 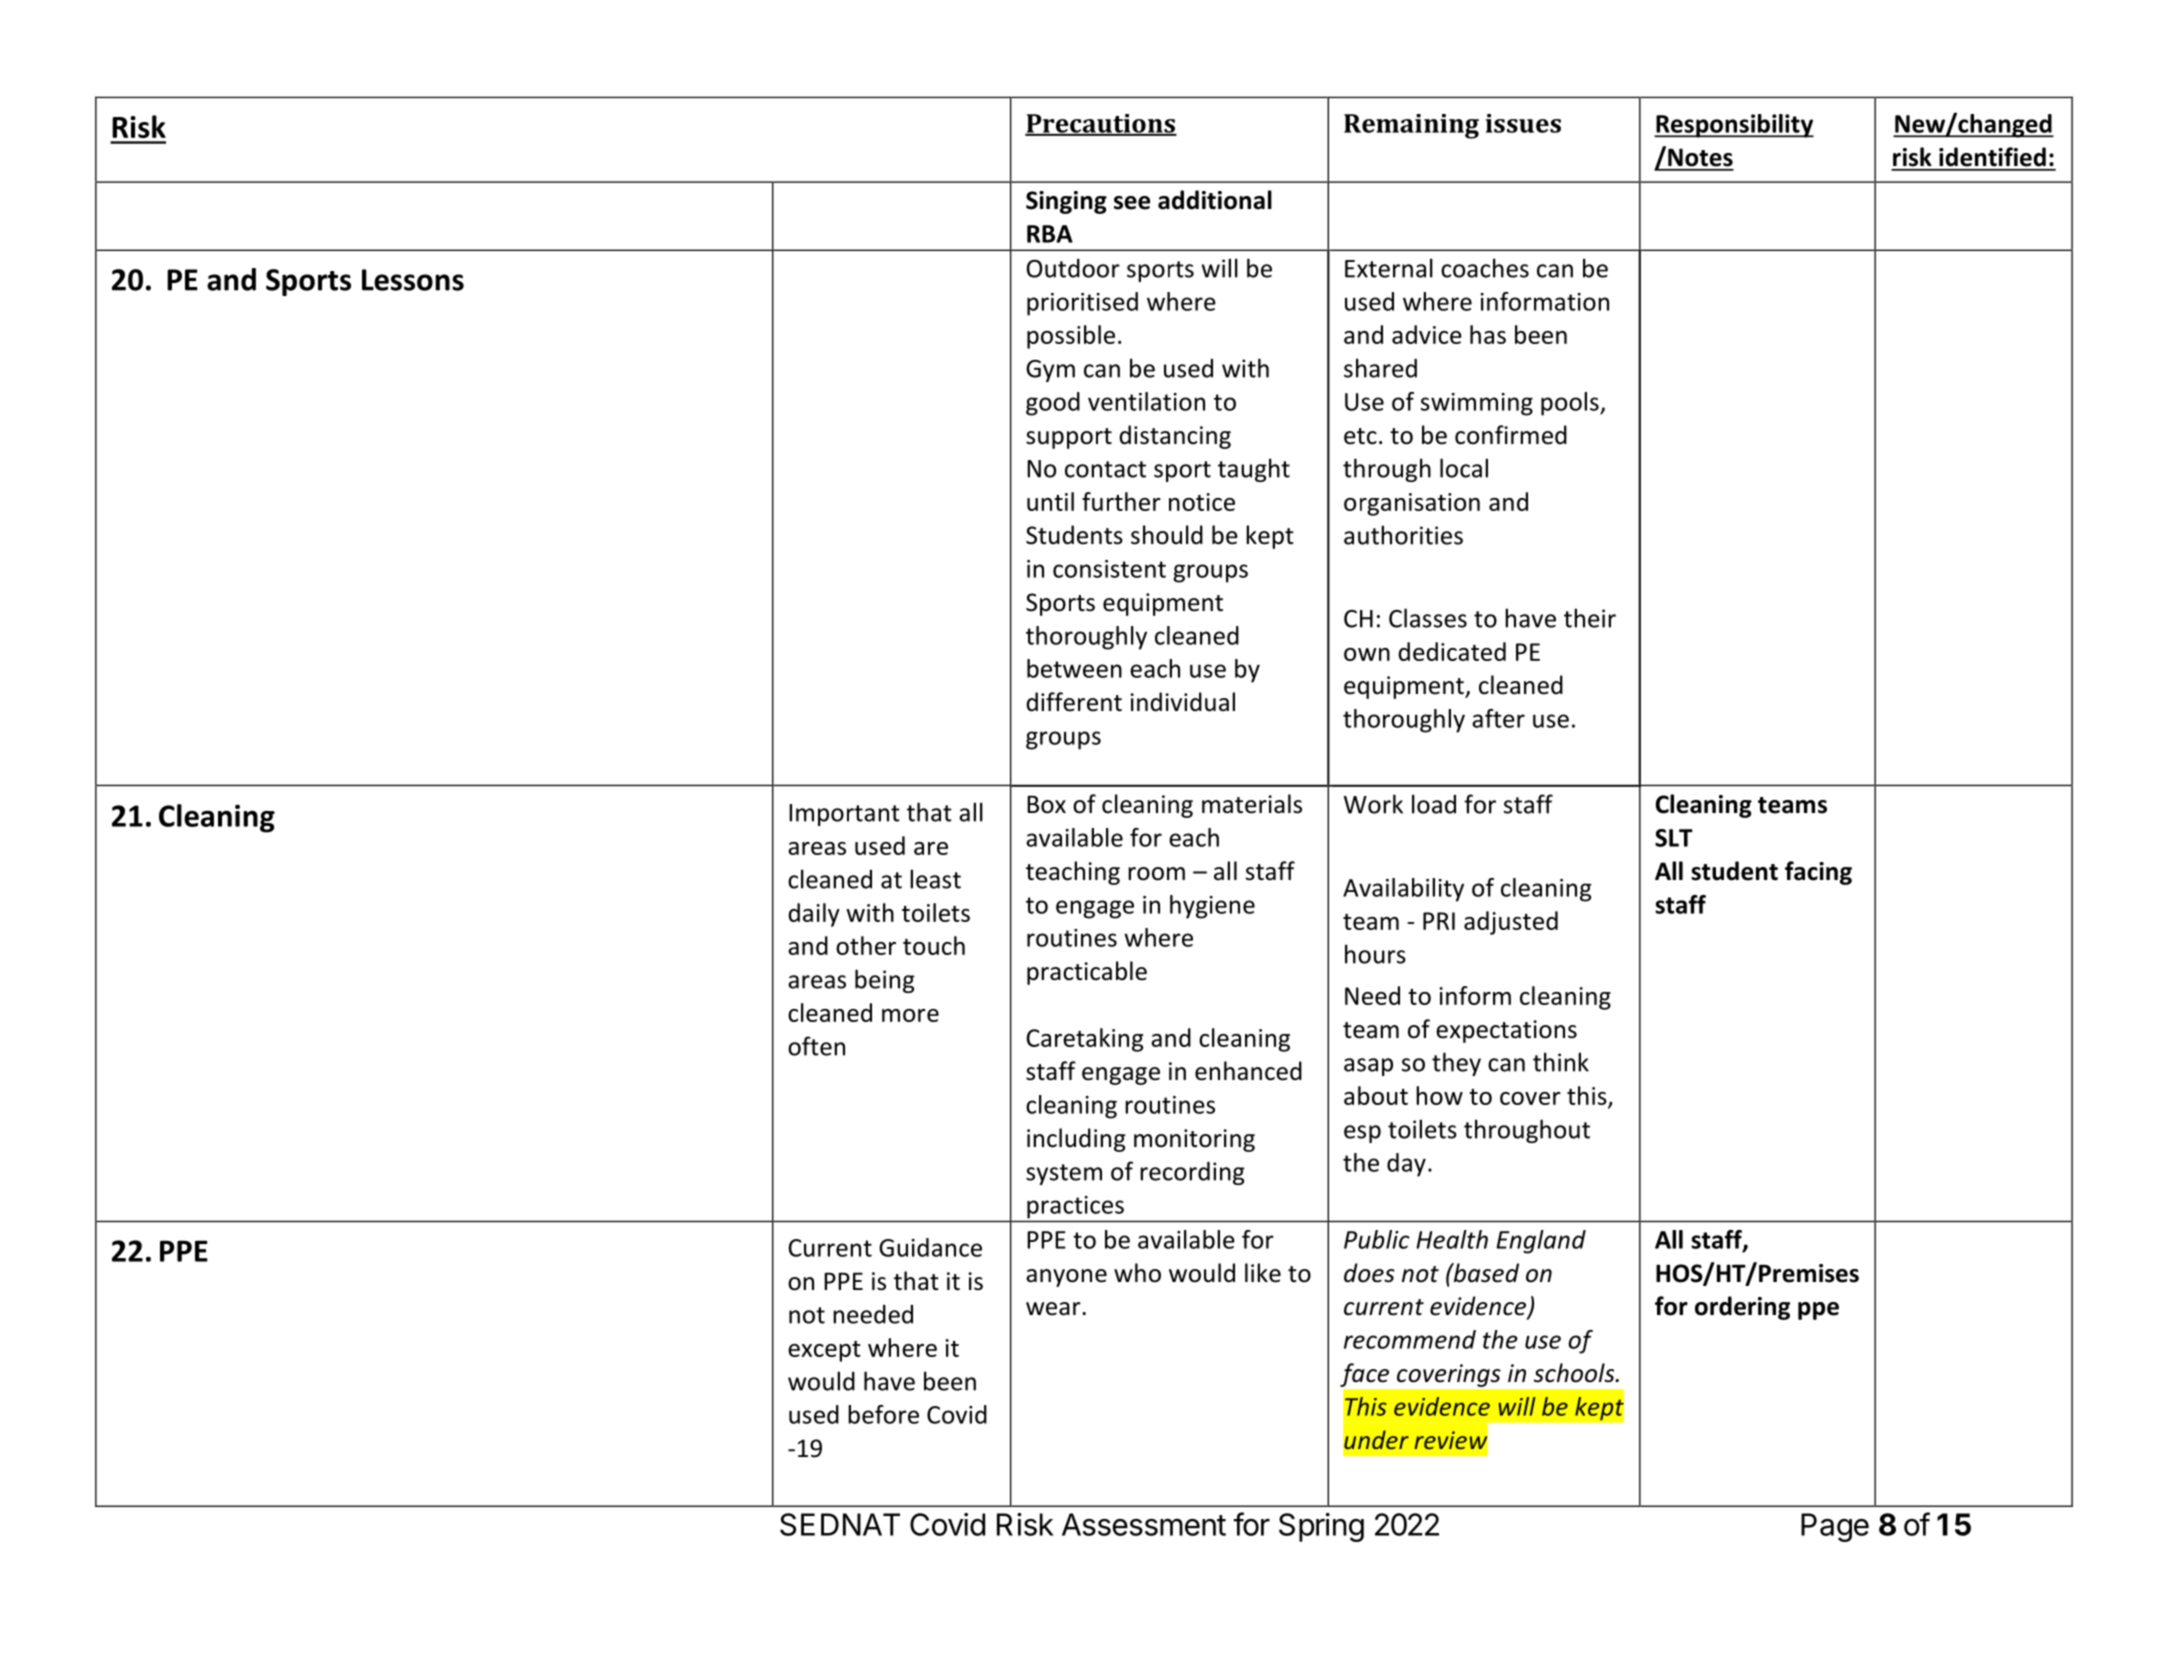 I want to click on Box, so click(x=1046, y=804).
